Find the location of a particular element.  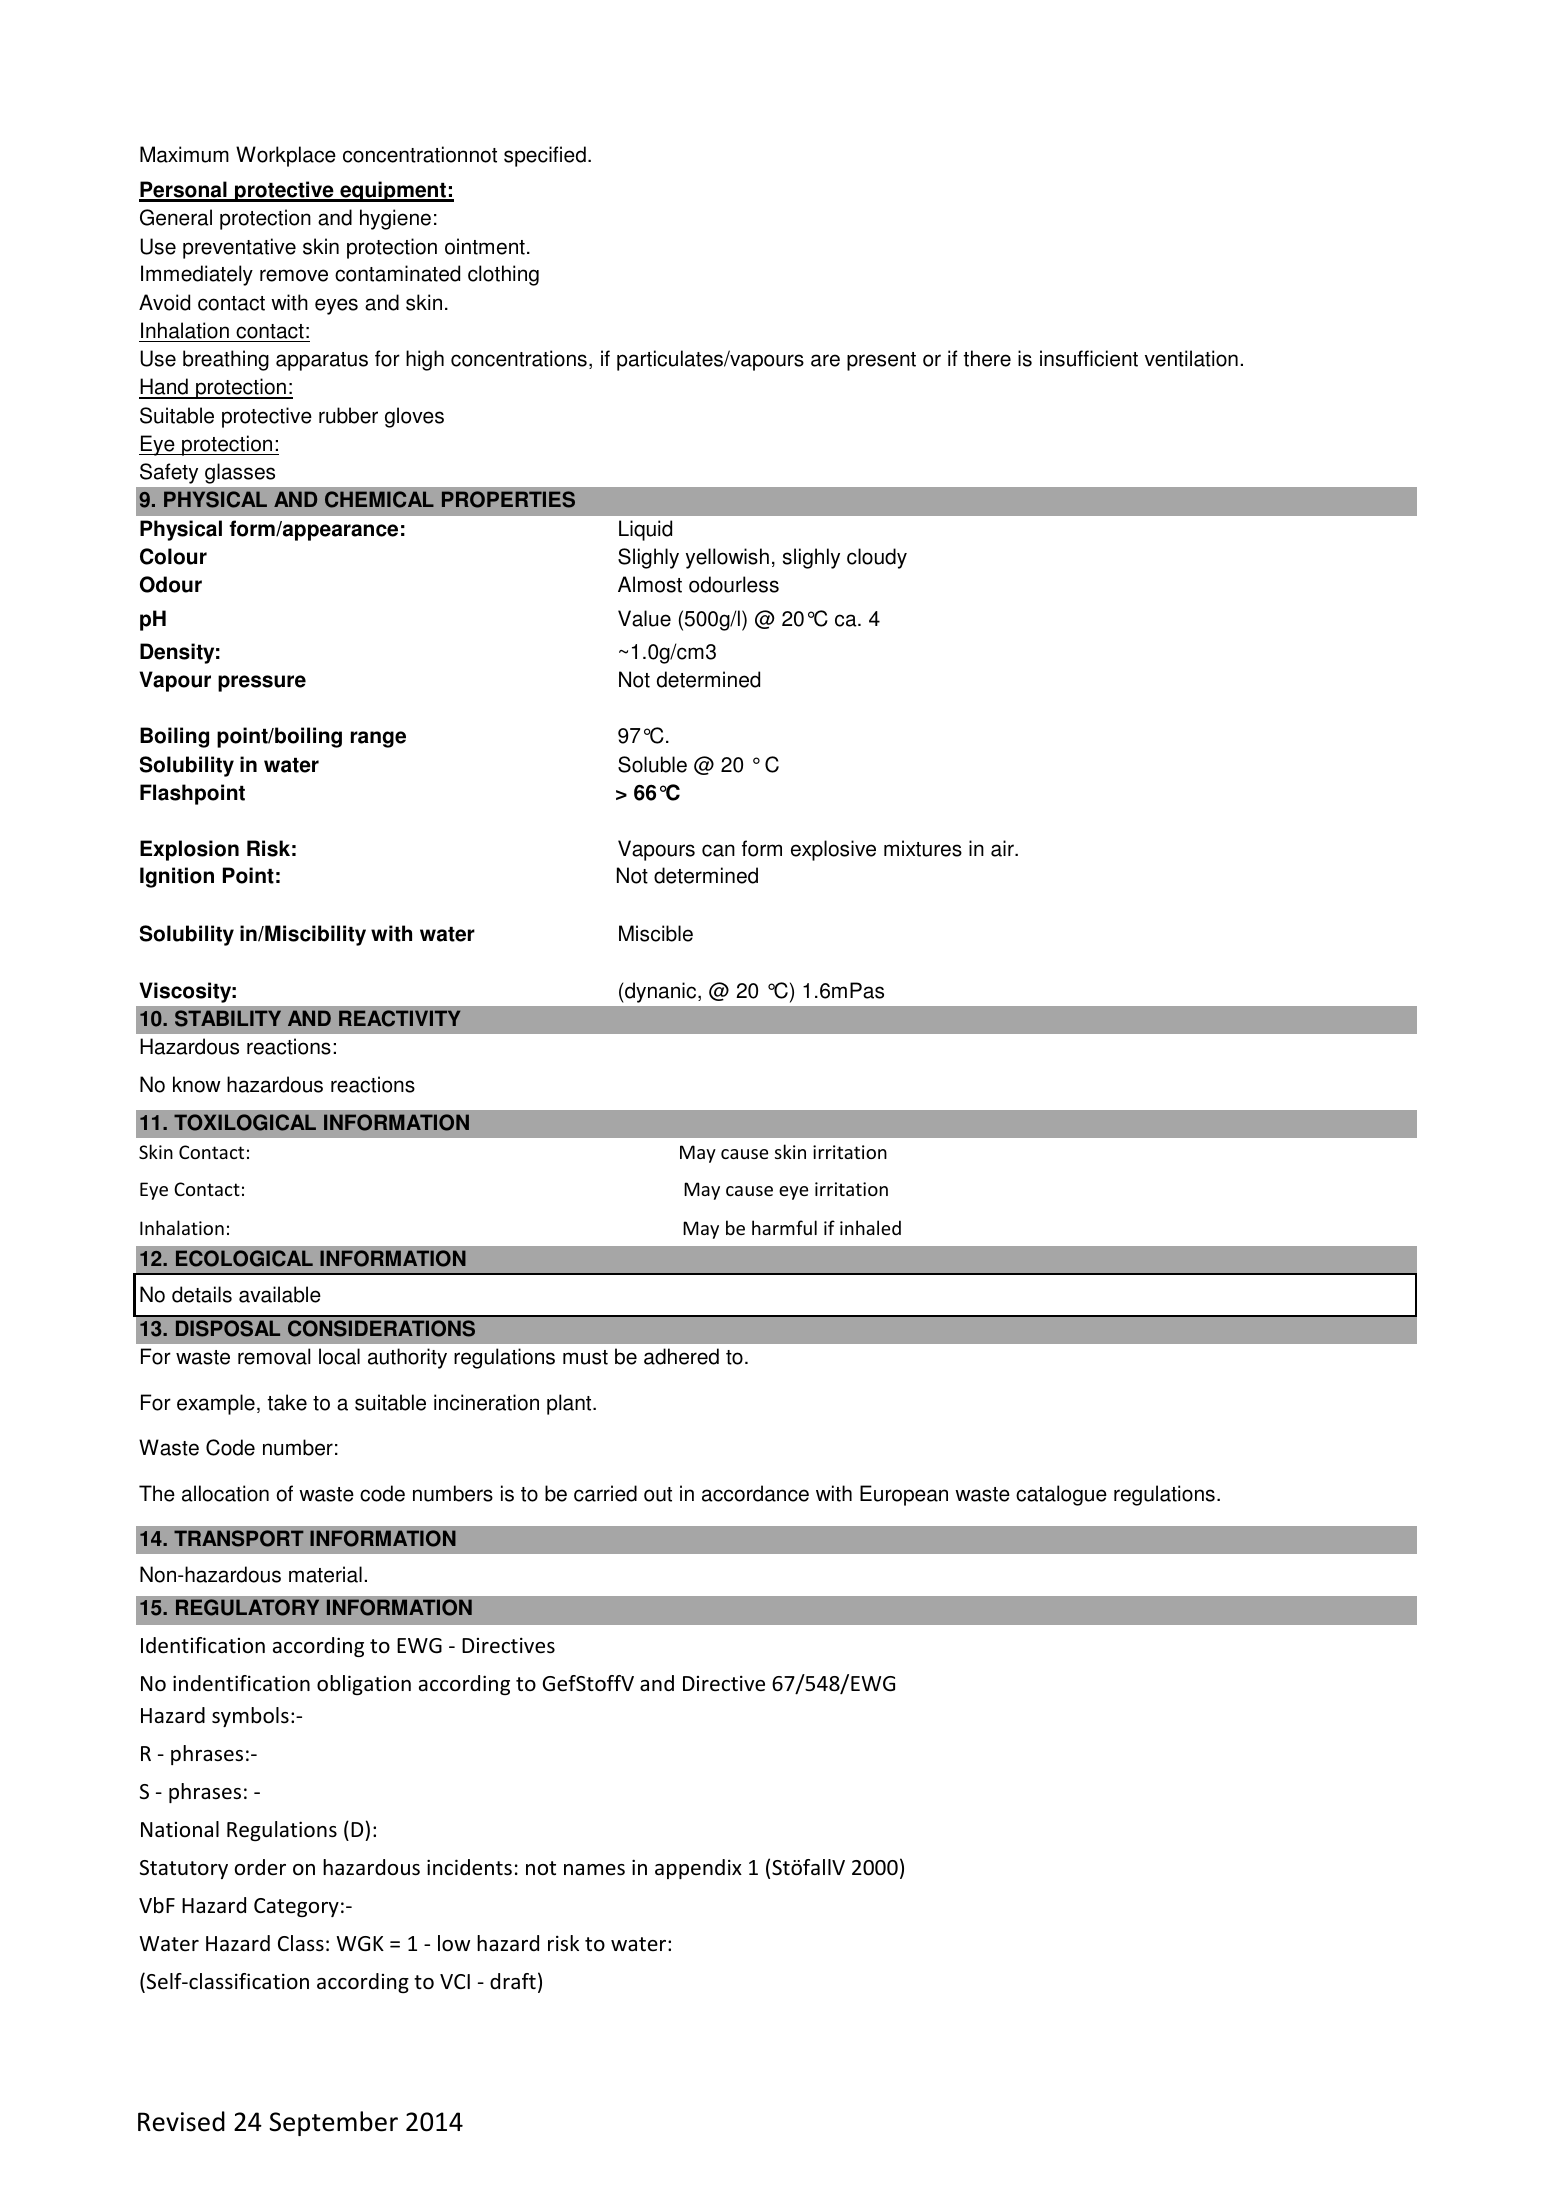

September is located at coordinates (333, 2123).
